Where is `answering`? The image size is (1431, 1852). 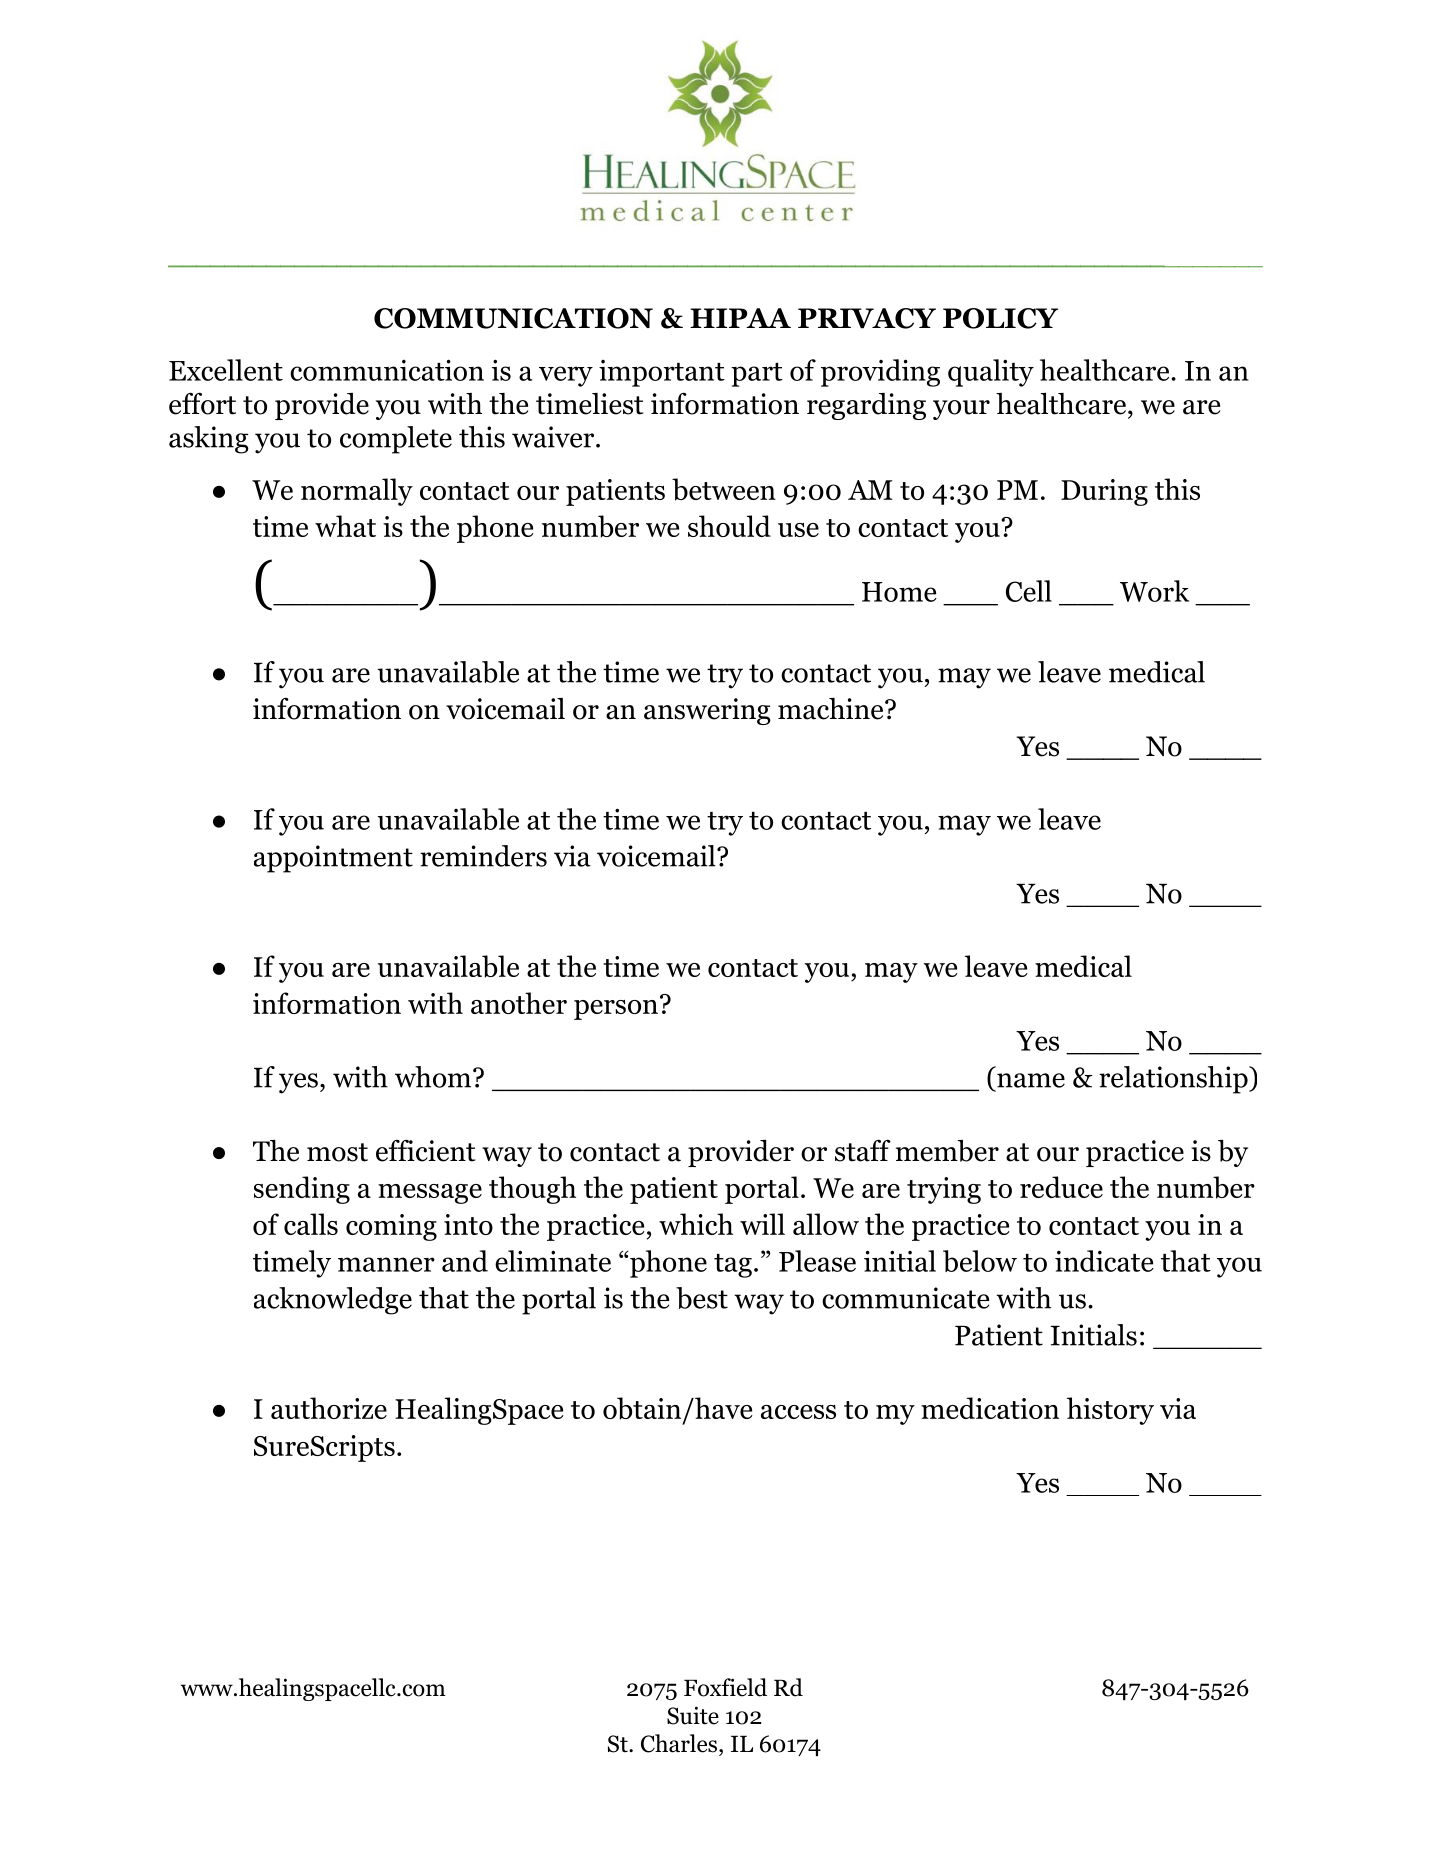
answering is located at coordinates (707, 711).
